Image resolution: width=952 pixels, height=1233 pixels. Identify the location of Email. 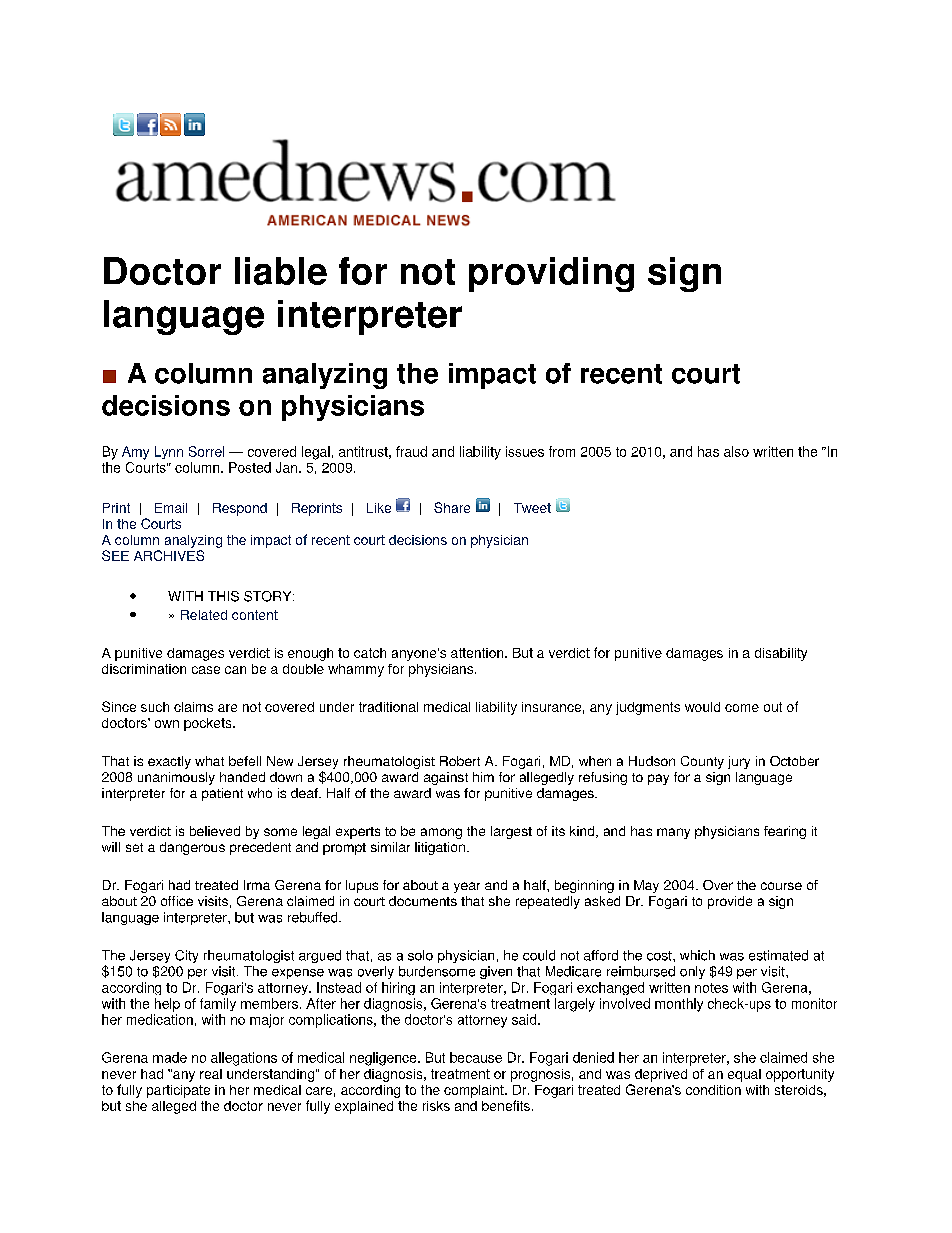
(171, 508).
